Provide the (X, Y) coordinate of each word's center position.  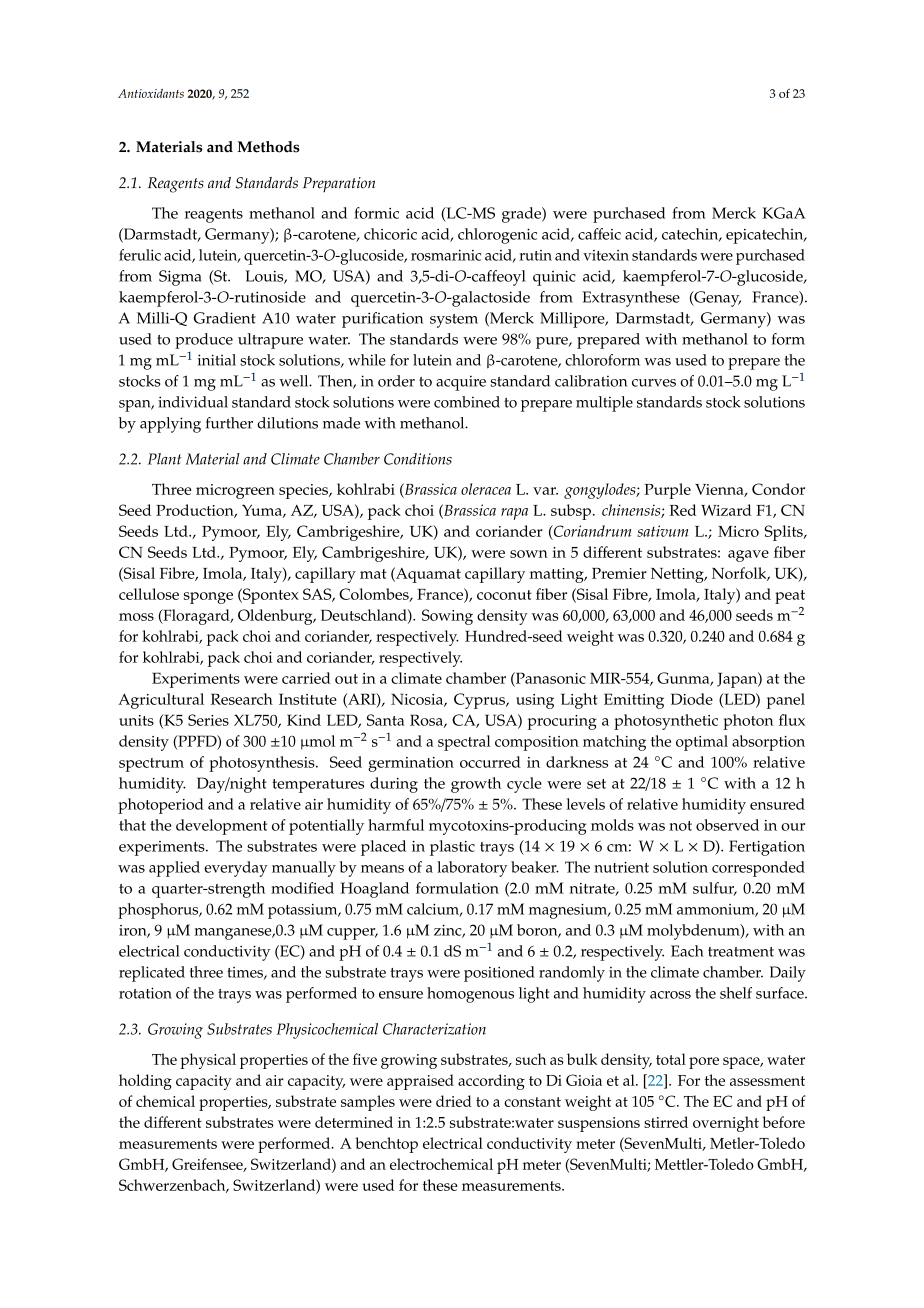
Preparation (339, 184)
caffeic (599, 234)
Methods (269, 147)
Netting (678, 575)
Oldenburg (276, 617)
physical (208, 1061)
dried (454, 1101)
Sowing (447, 617)
